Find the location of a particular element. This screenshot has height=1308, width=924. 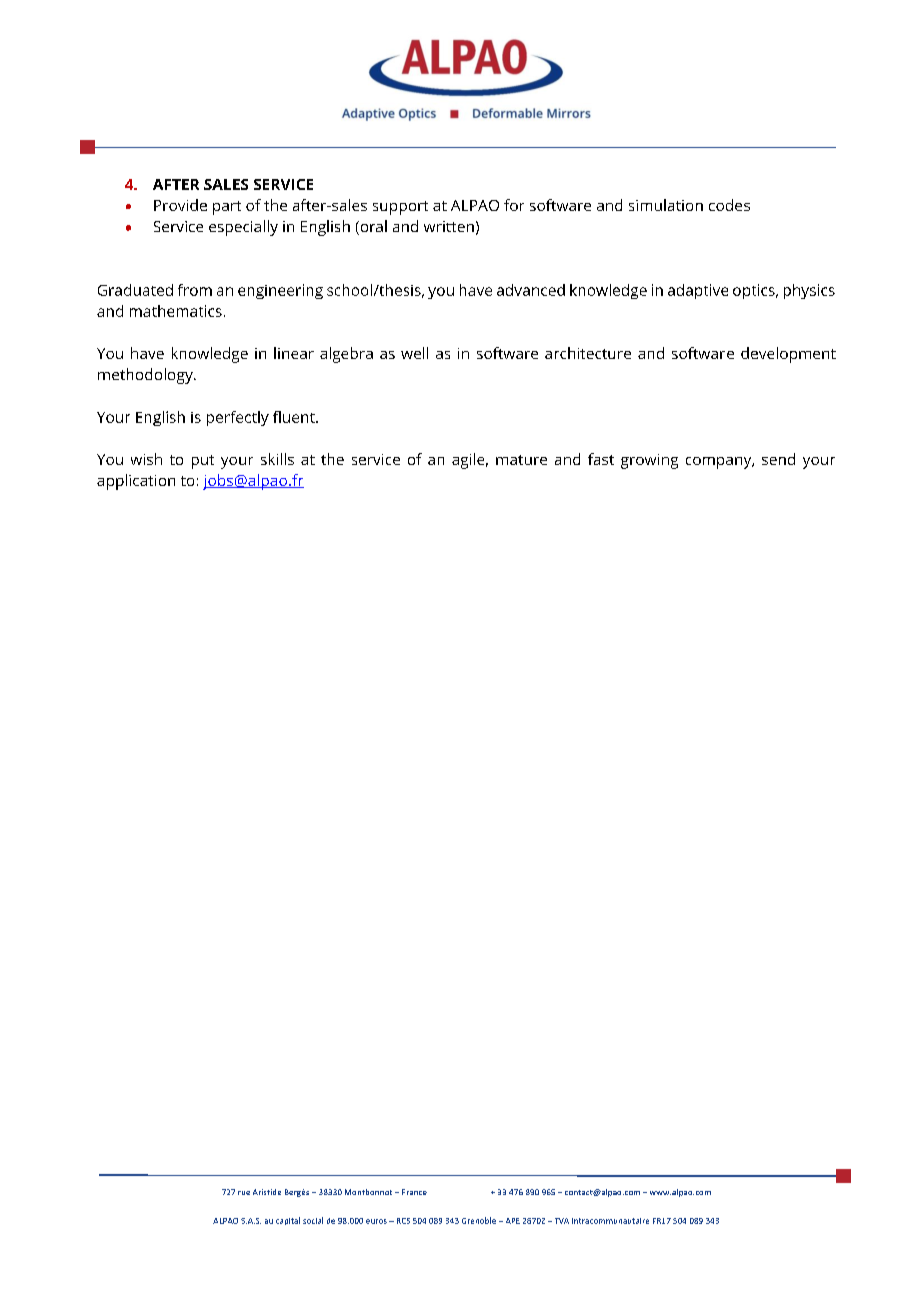

codes is located at coordinates (729, 205).
